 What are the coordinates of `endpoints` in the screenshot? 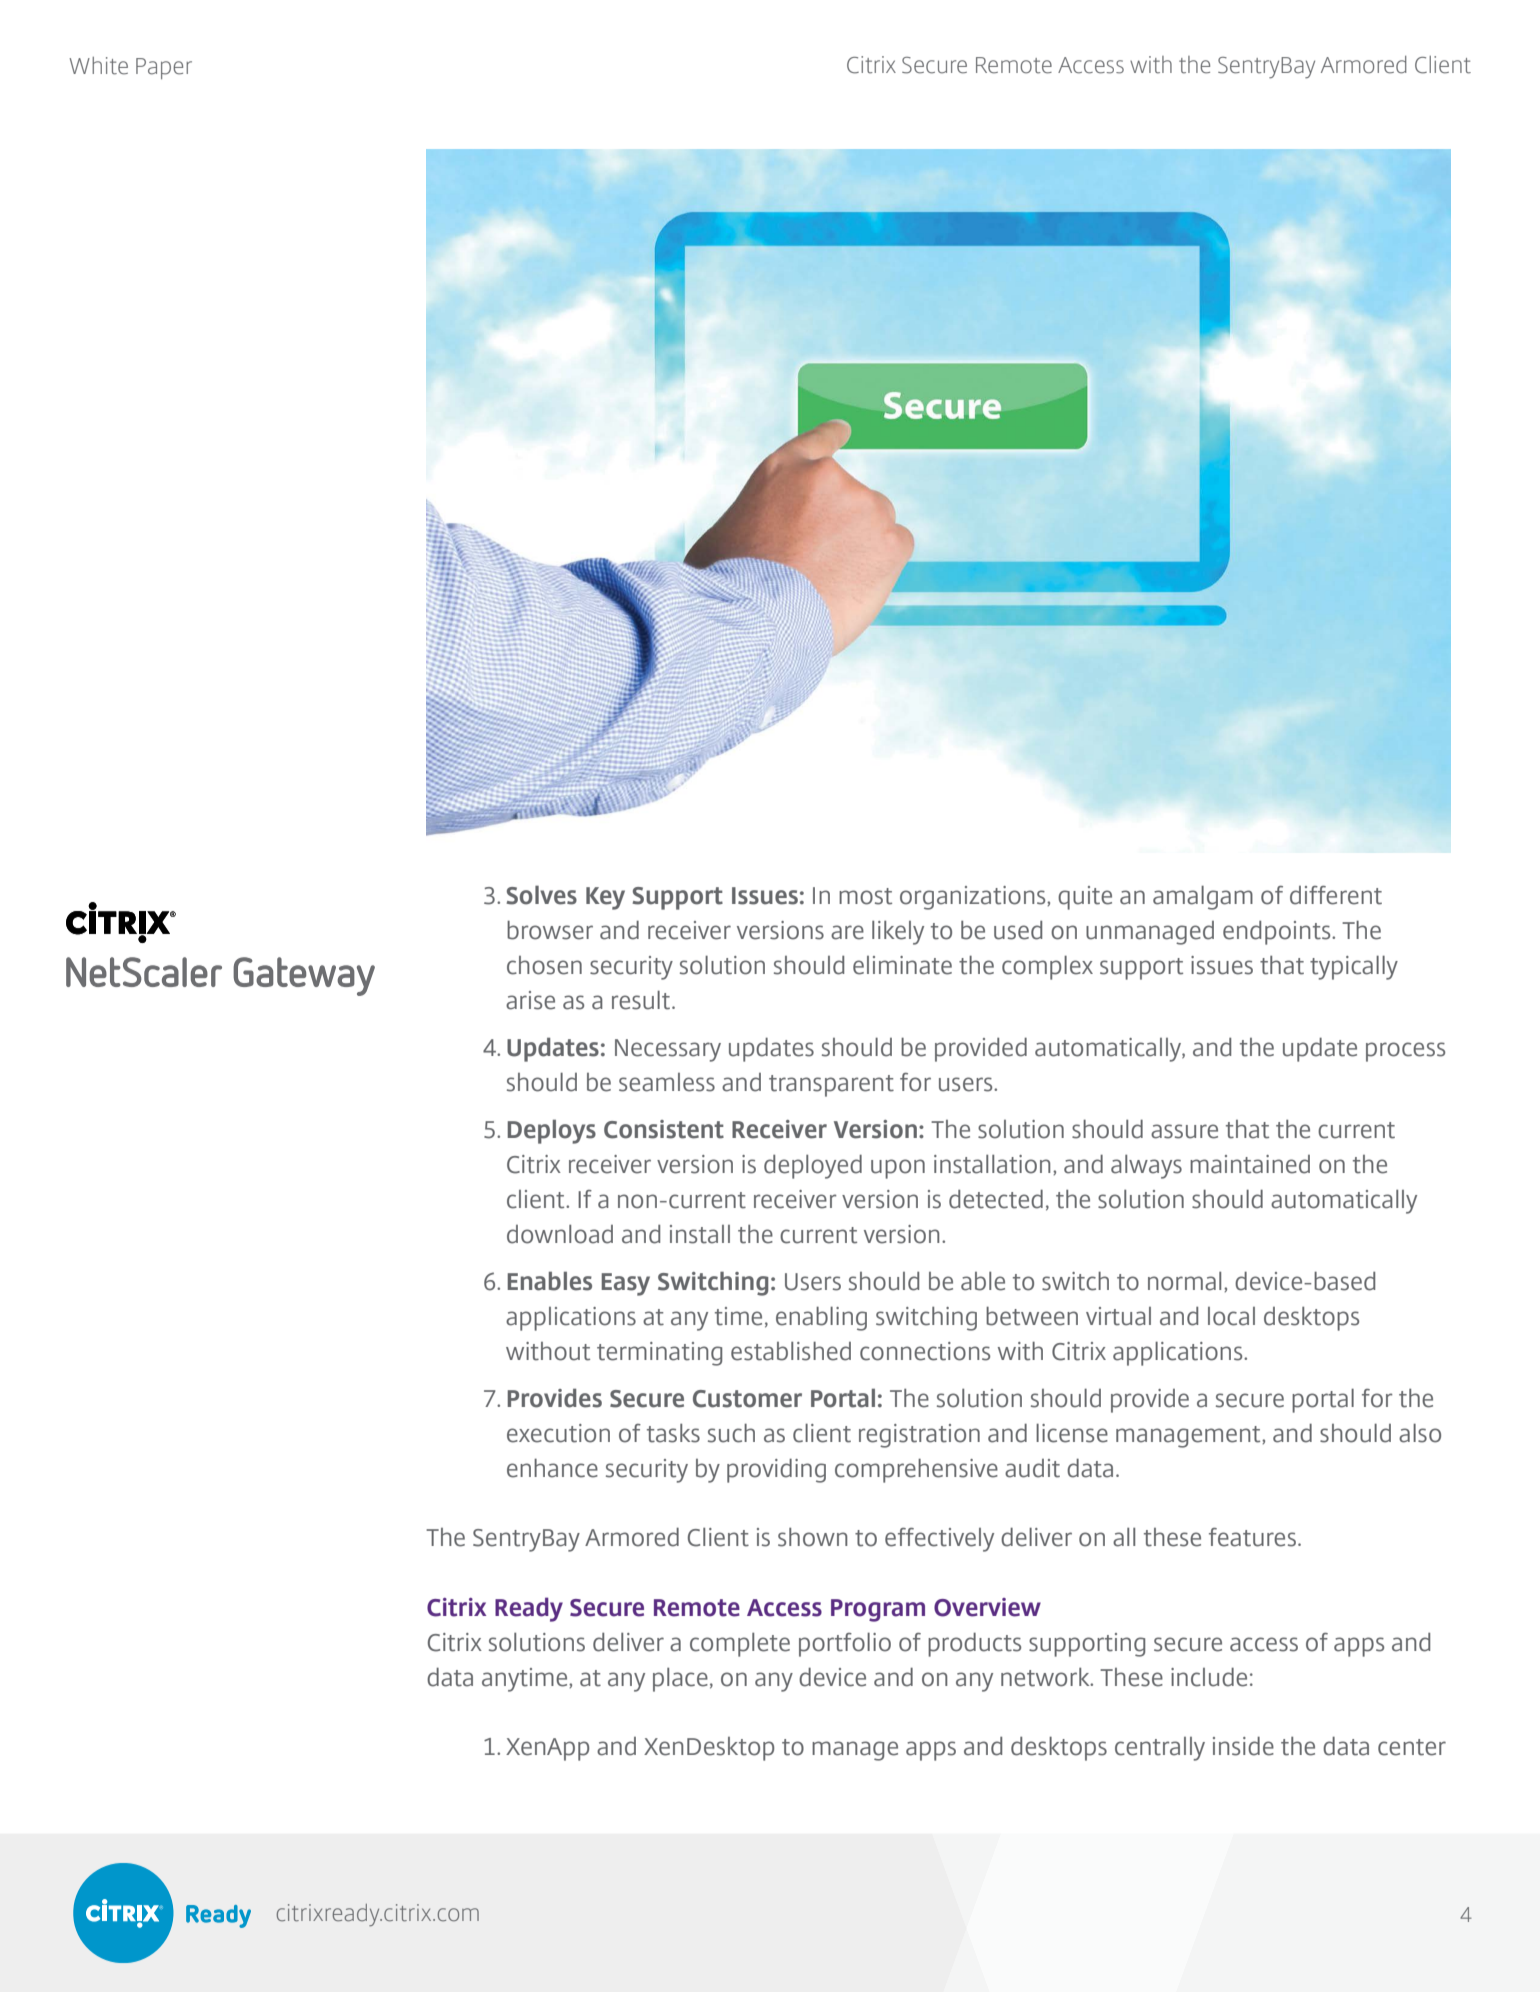 It's located at (1278, 933).
